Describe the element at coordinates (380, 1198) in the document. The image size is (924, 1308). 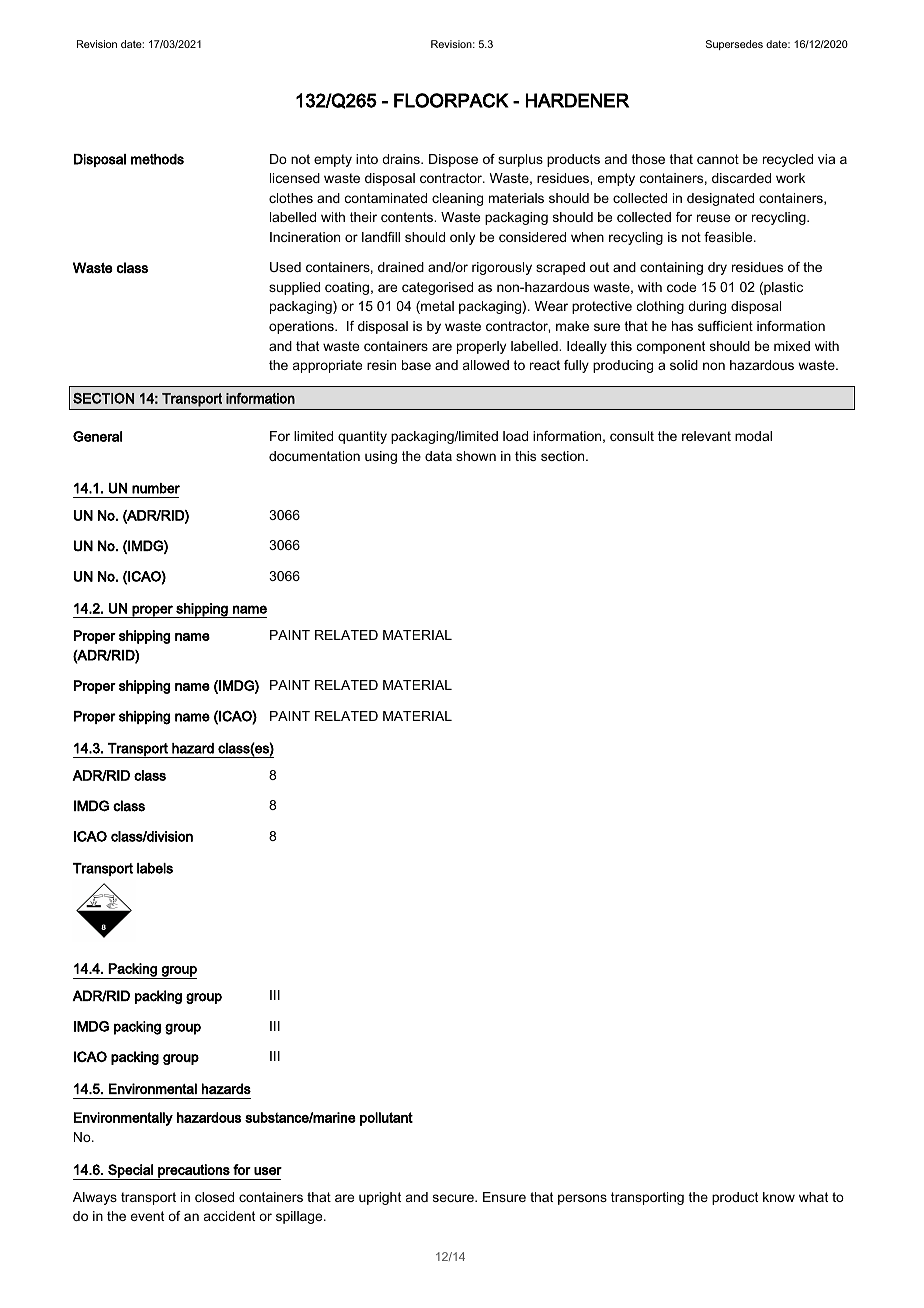
I see `upright` at that location.
